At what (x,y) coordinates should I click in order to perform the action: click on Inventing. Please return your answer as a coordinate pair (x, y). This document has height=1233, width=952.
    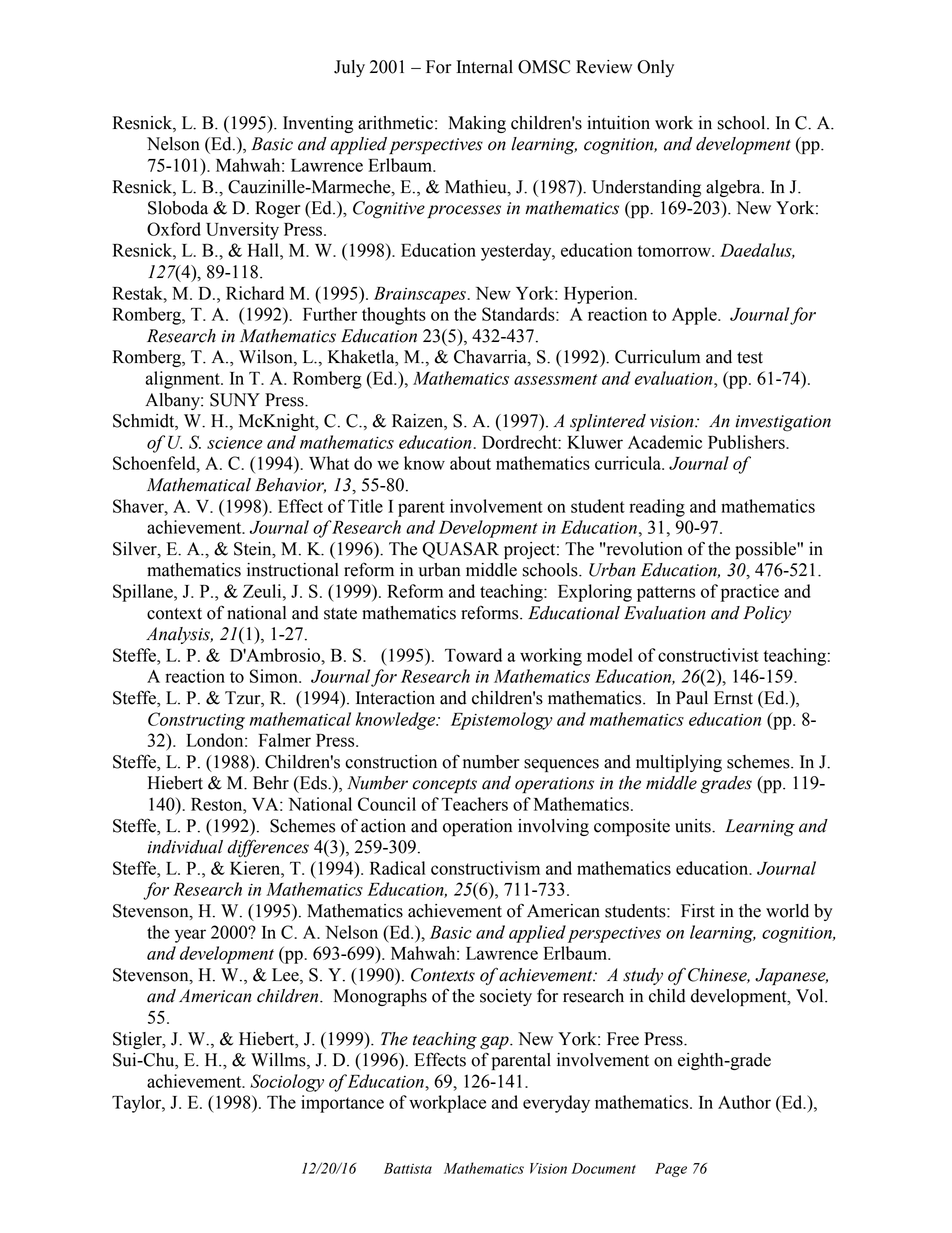
    Looking at the image, I should click on (318, 124).
